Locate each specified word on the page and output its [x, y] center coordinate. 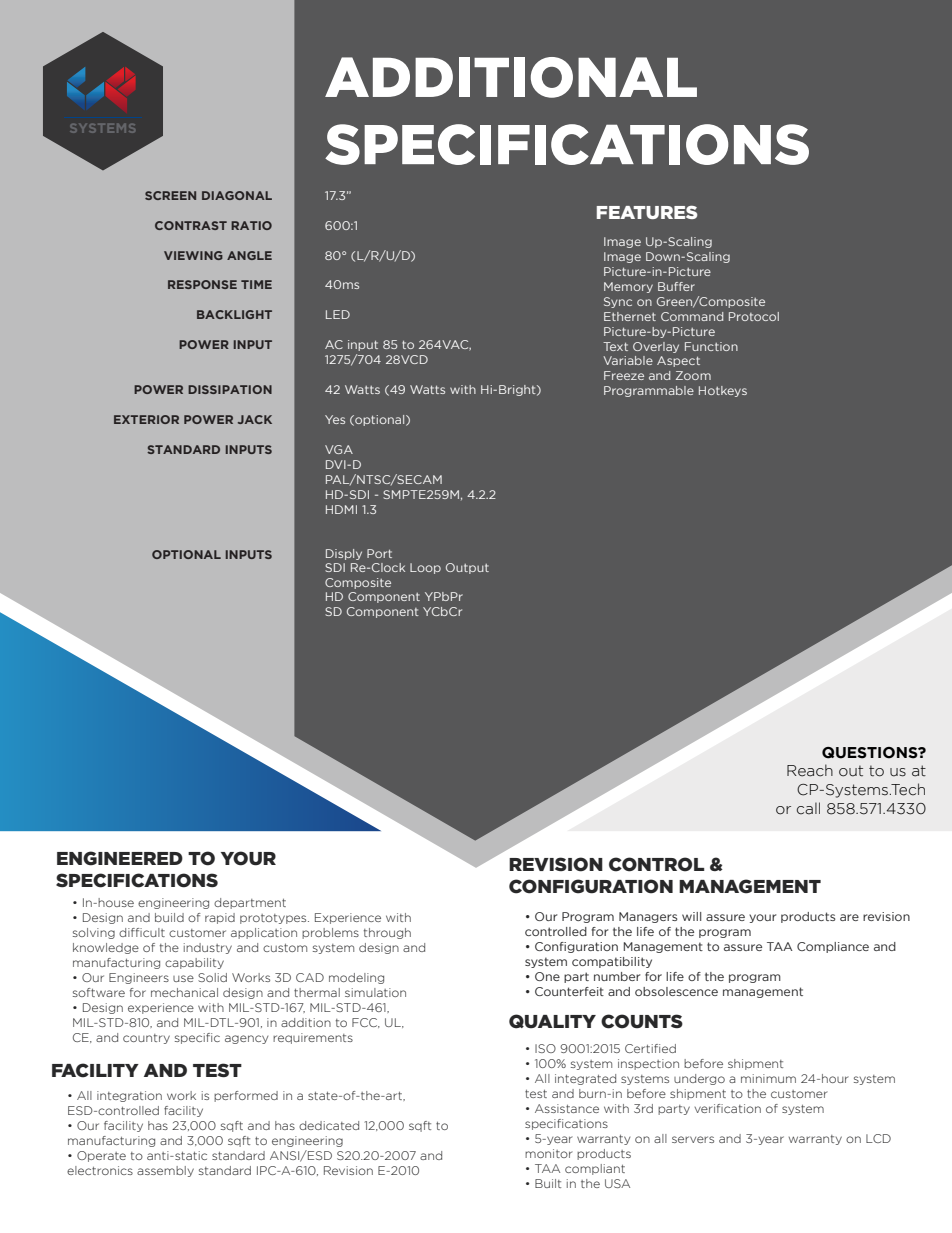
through [387, 933]
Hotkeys [723, 391]
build [169, 917]
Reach [810, 770]
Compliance [833, 947]
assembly [165, 1171]
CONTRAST [191, 225]
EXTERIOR [146, 419]
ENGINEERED [120, 858]
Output [467, 568]
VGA [339, 449]
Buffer [676, 286]
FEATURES [647, 212]
